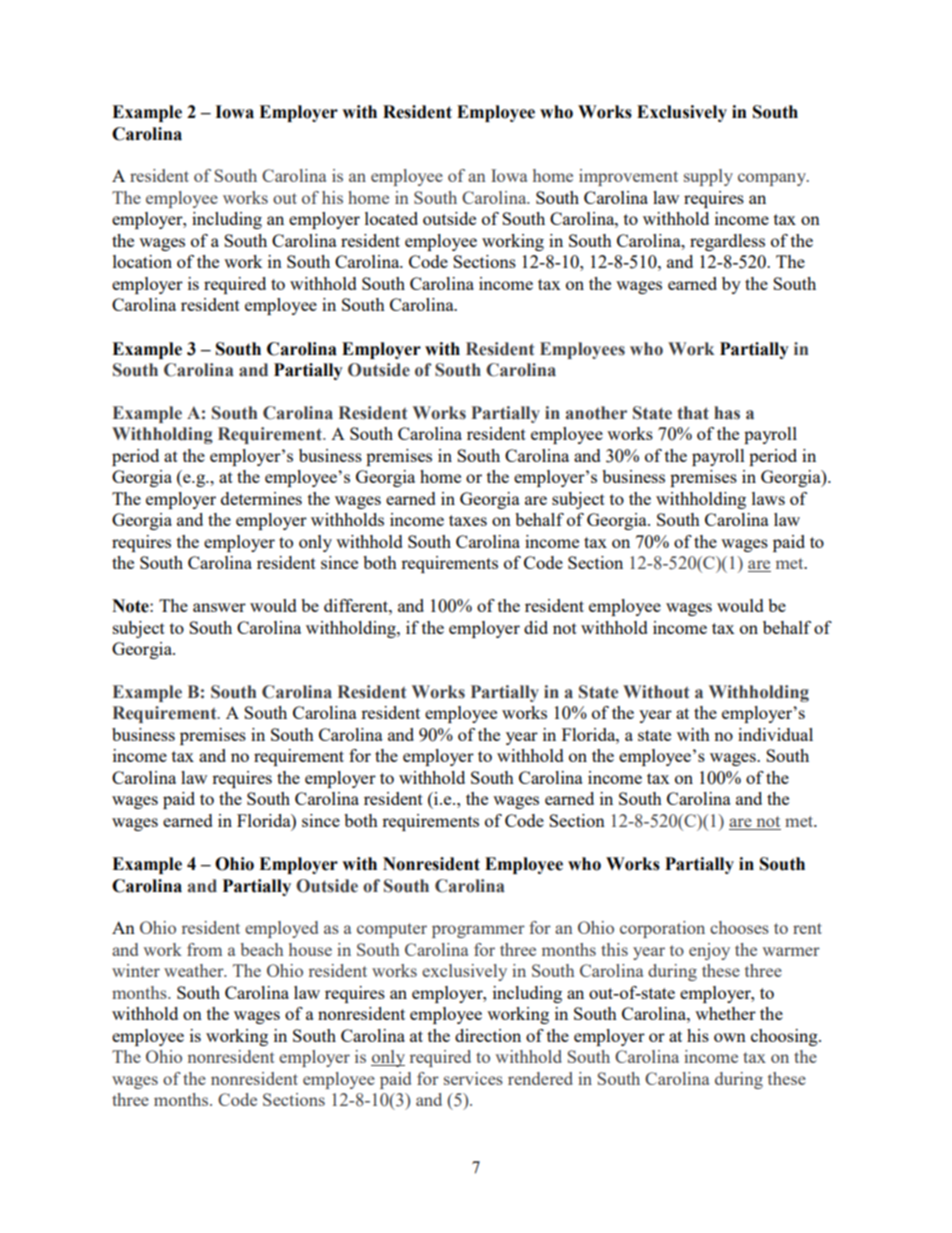 The width and height of the page is (952, 1233). I want to click on did, so click(536, 627).
